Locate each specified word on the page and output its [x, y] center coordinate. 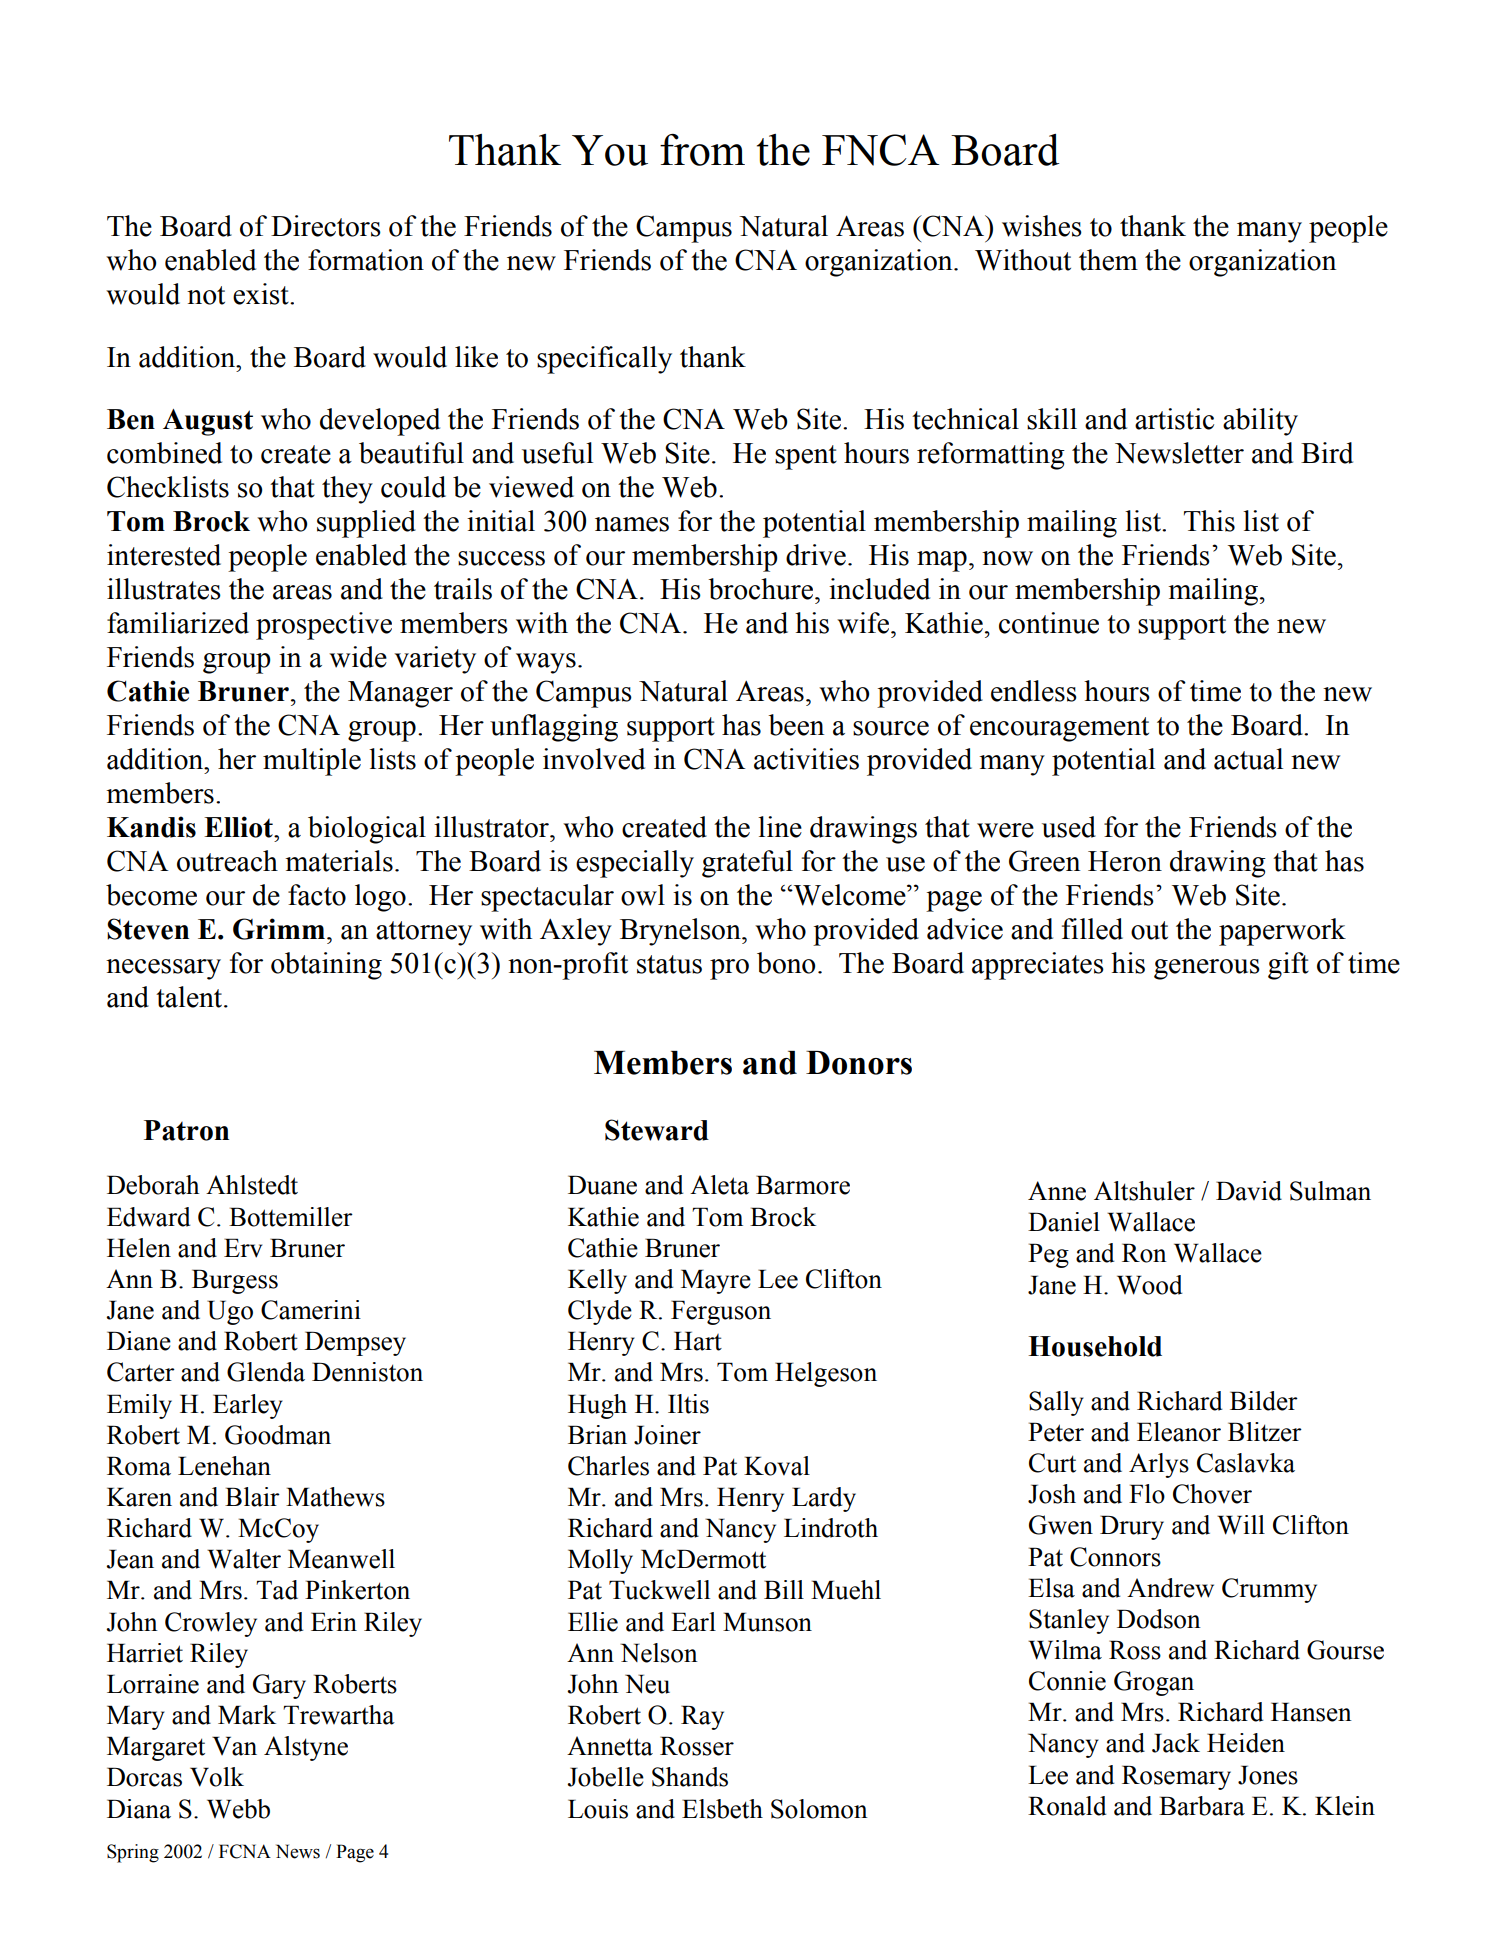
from [702, 150]
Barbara [1202, 1806]
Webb [238, 1809]
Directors [326, 226]
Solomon [819, 1809]
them [1108, 260]
